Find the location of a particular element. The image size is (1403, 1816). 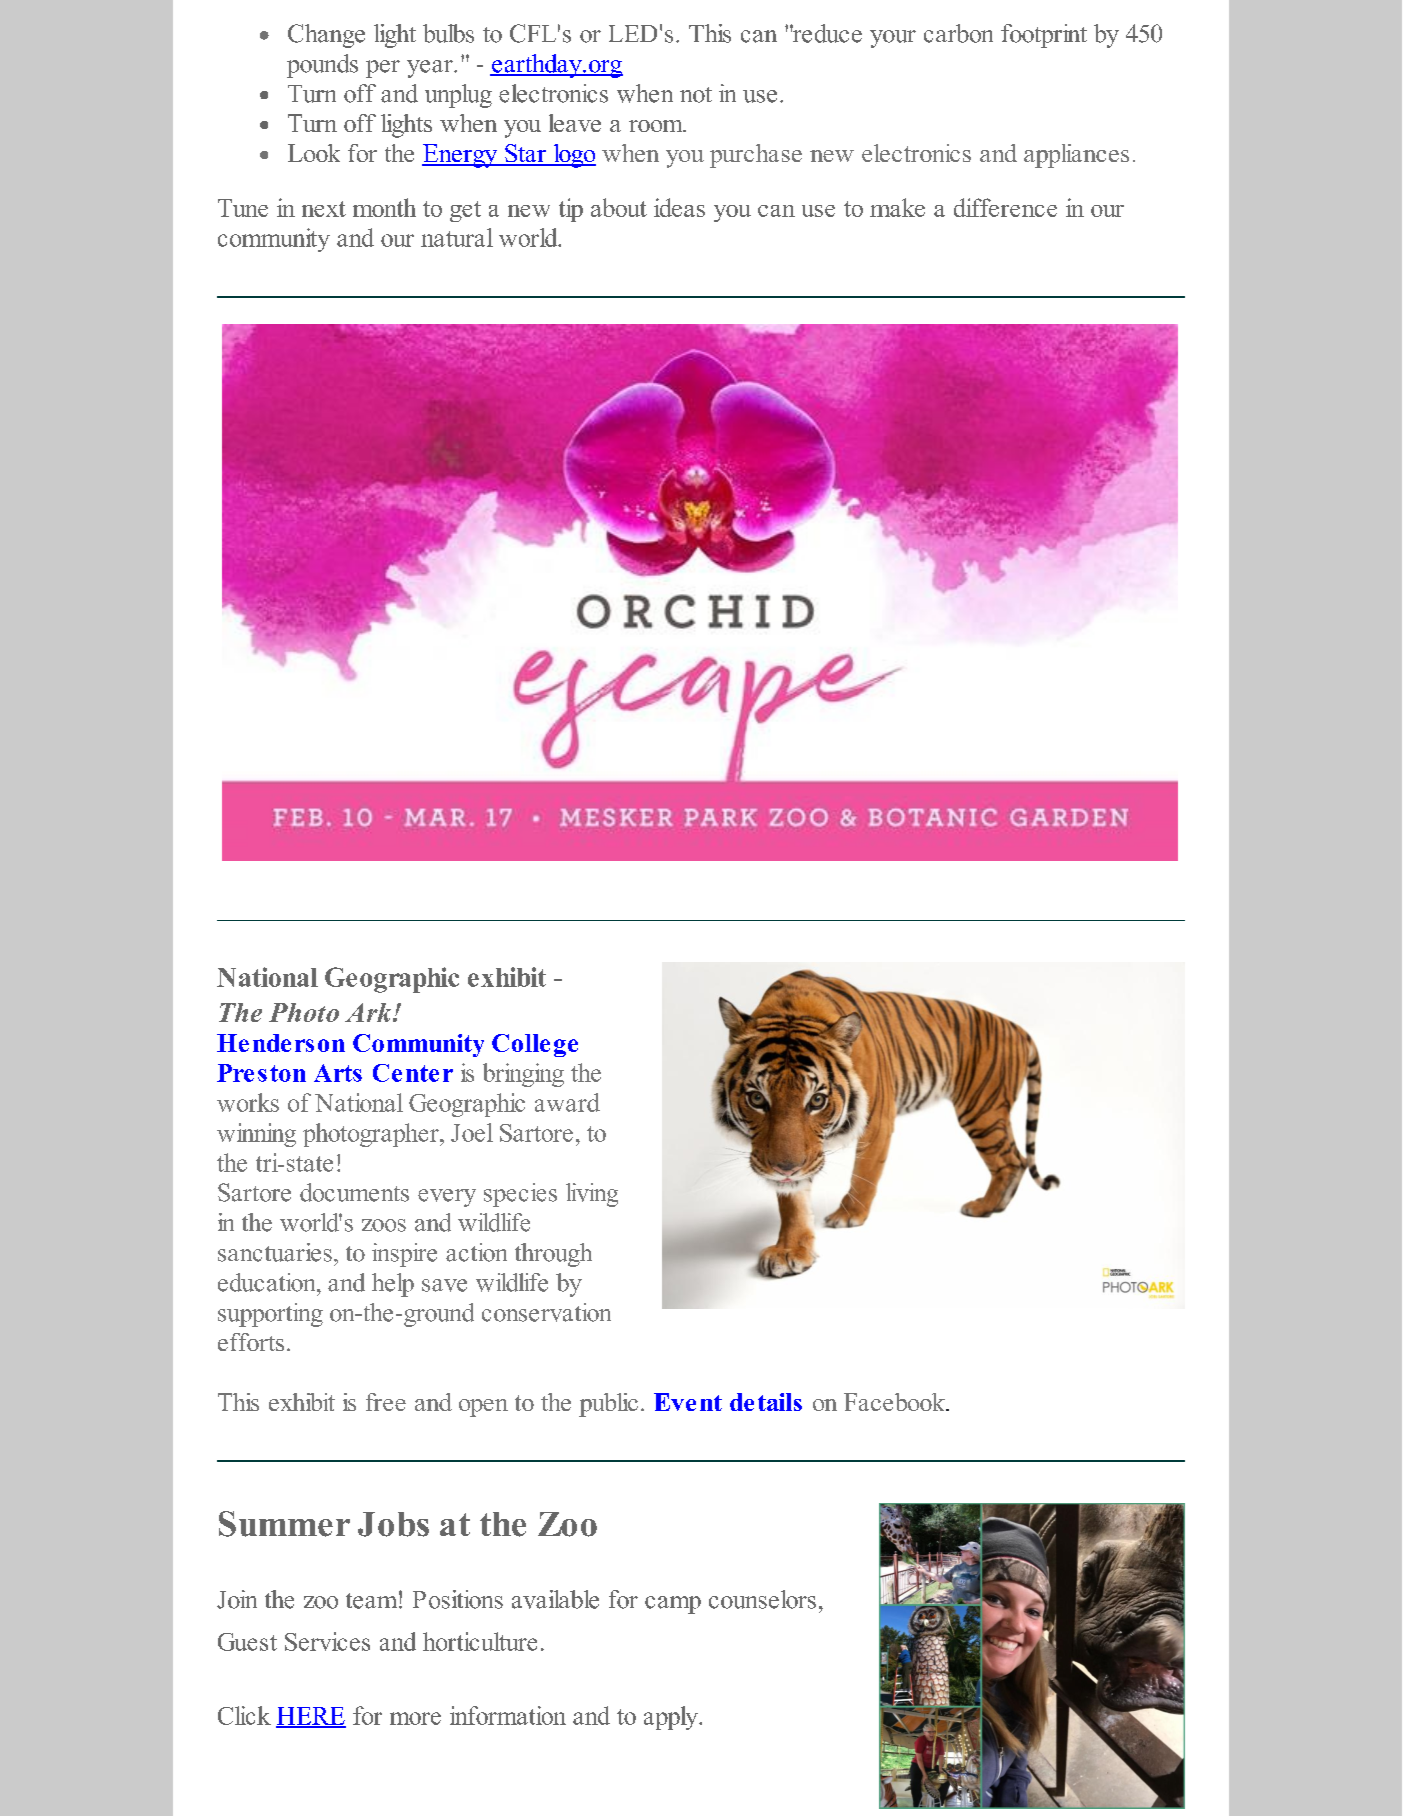

free is located at coordinates (386, 1402).
